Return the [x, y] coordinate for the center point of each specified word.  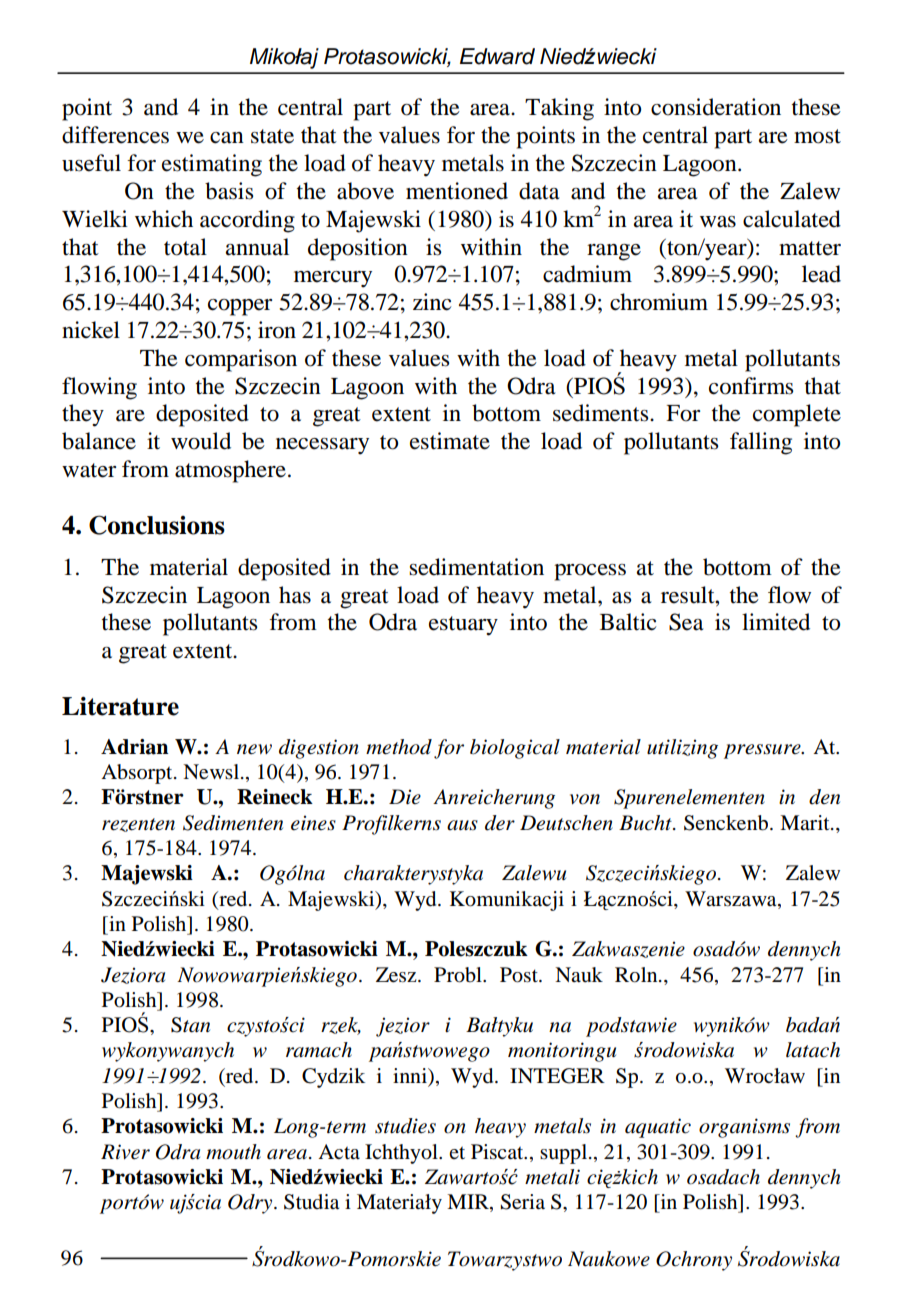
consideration [716, 107]
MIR [469, 1201]
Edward [497, 56]
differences [115, 135]
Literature [120, 706]
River [125, 1152]
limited [776, 622]
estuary [463, 626]
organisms [744, 1128]
